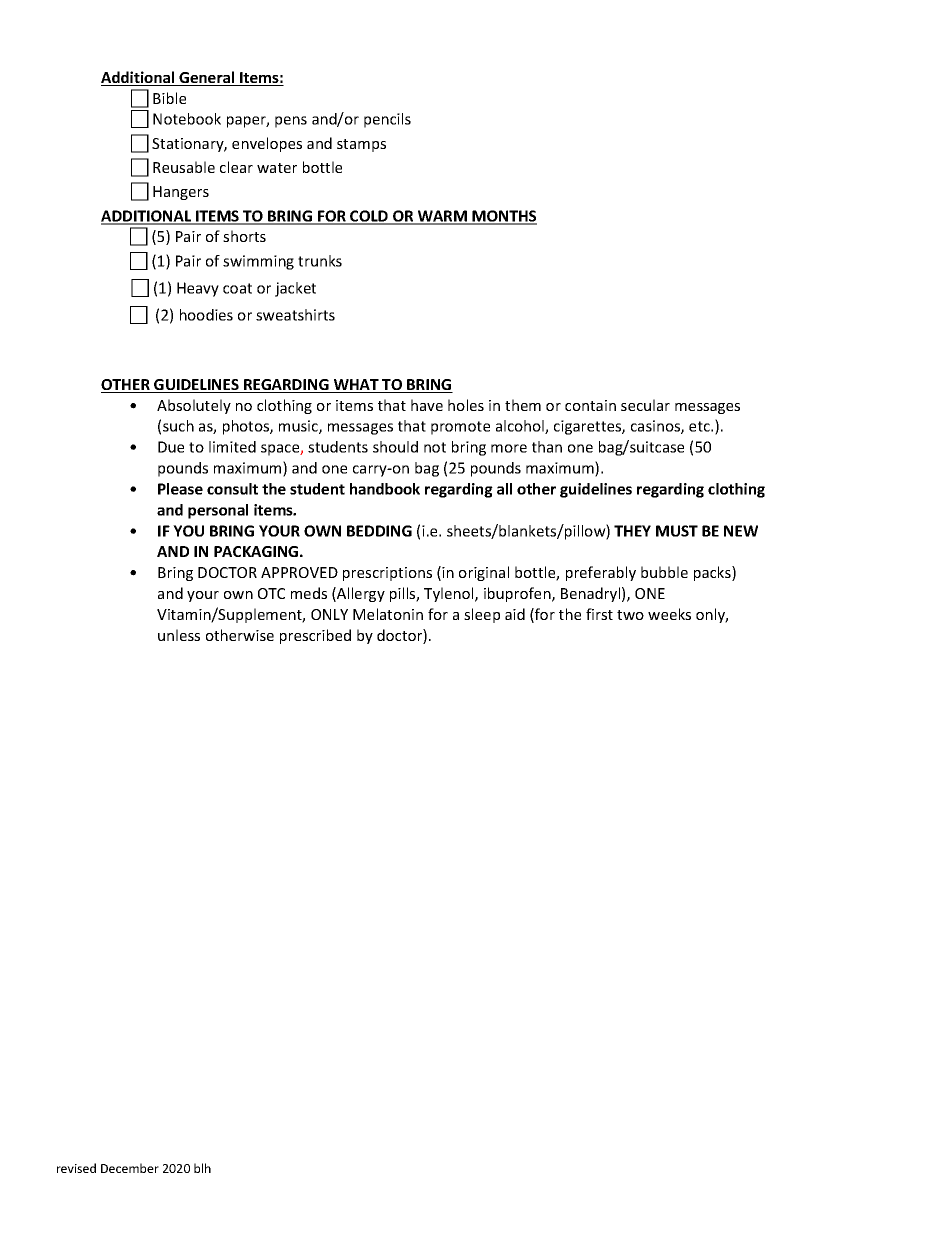  What do you see at coordinates (179, 635) in the screenshot?
I see `unless` at bounding box center [179, 635].
